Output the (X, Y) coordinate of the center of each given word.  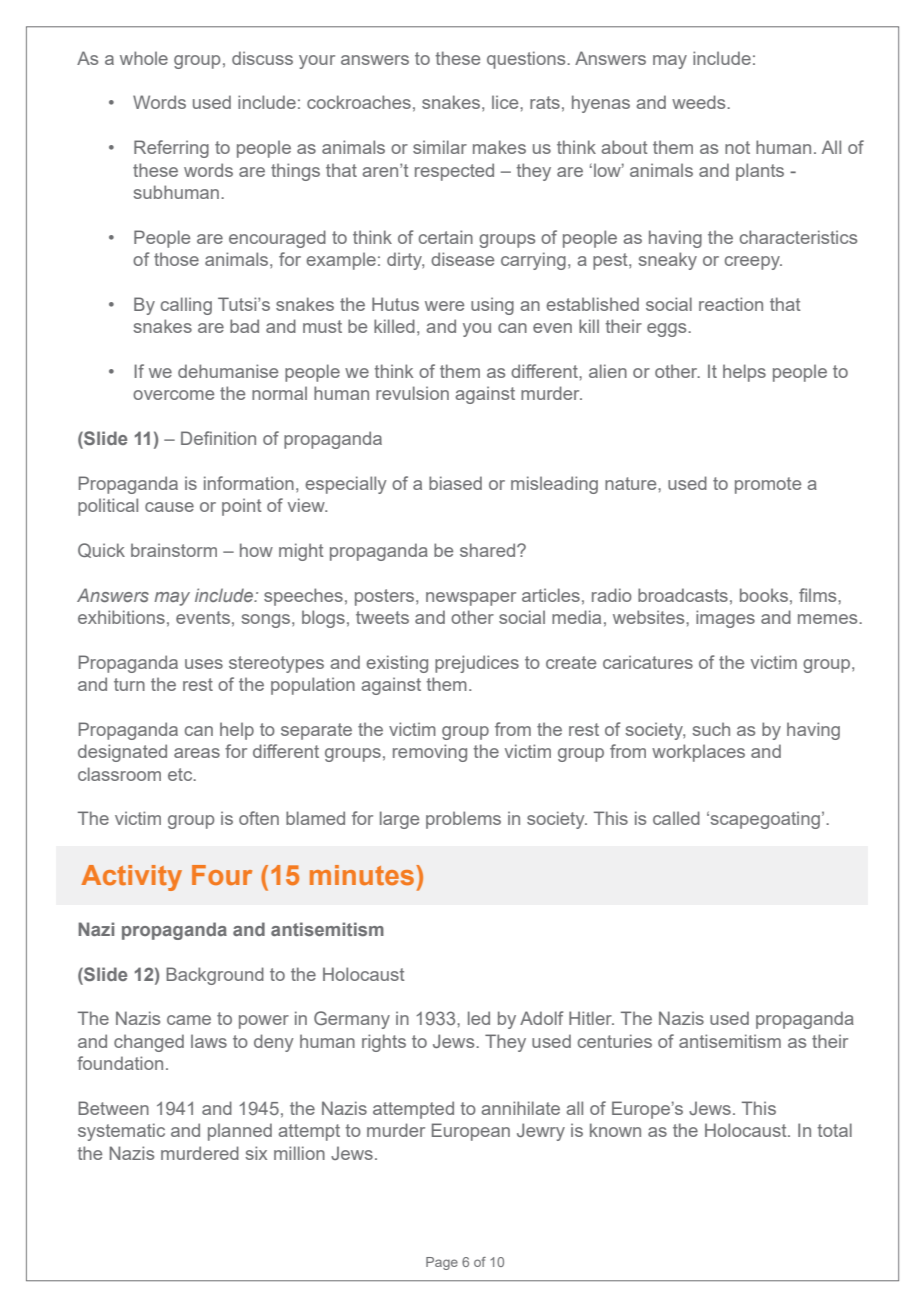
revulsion (412, 393)
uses (204, 664)
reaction (731, 304)
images (725, 619)
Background (215, 976)
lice (506, 102)
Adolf (542, 1018)
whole (144, 58)
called (676, 818)
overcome (173, 395)
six (256, 1153)
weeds (700, 102)
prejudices (477, 664)
